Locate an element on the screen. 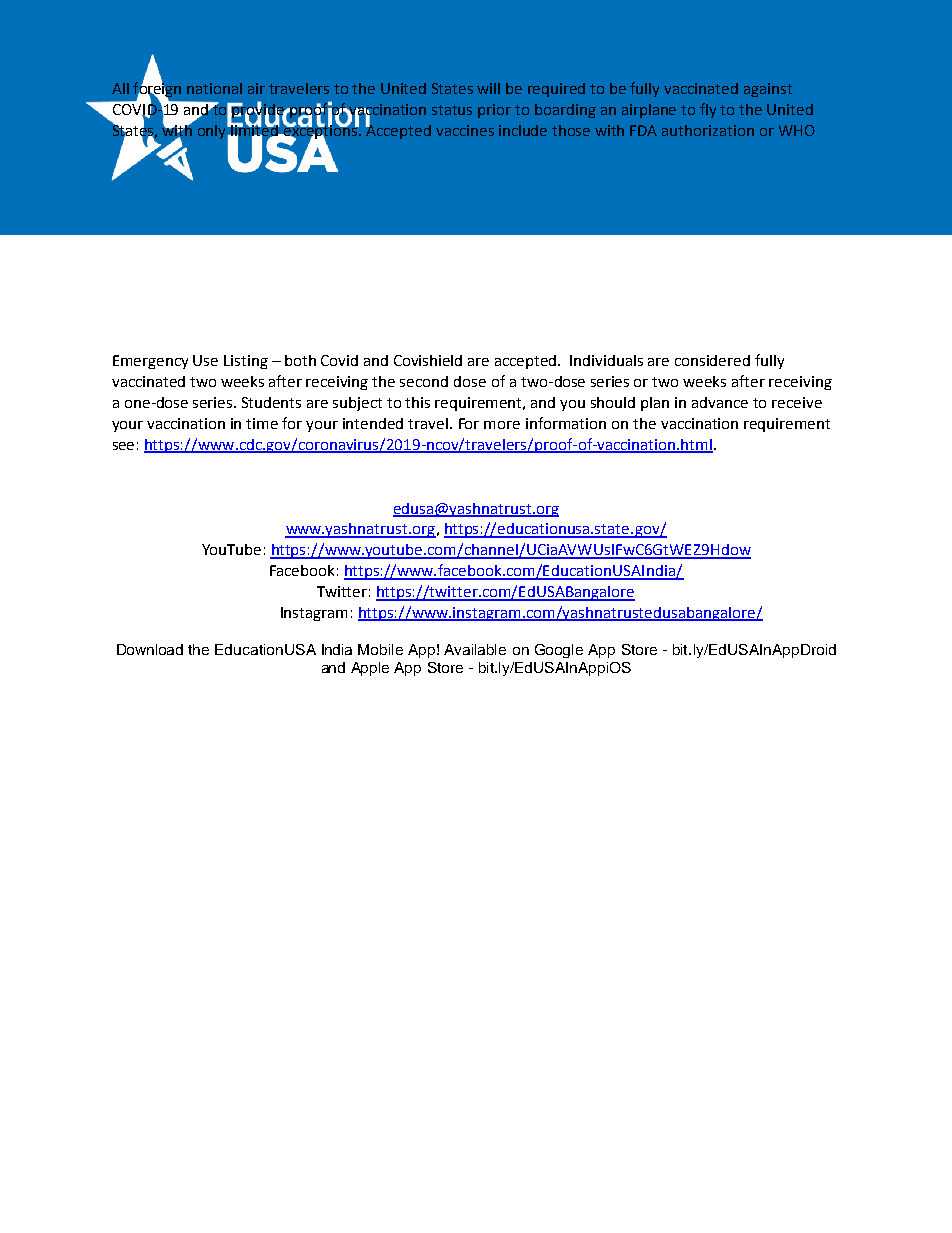  Available is located at coordinates (475, 649).
